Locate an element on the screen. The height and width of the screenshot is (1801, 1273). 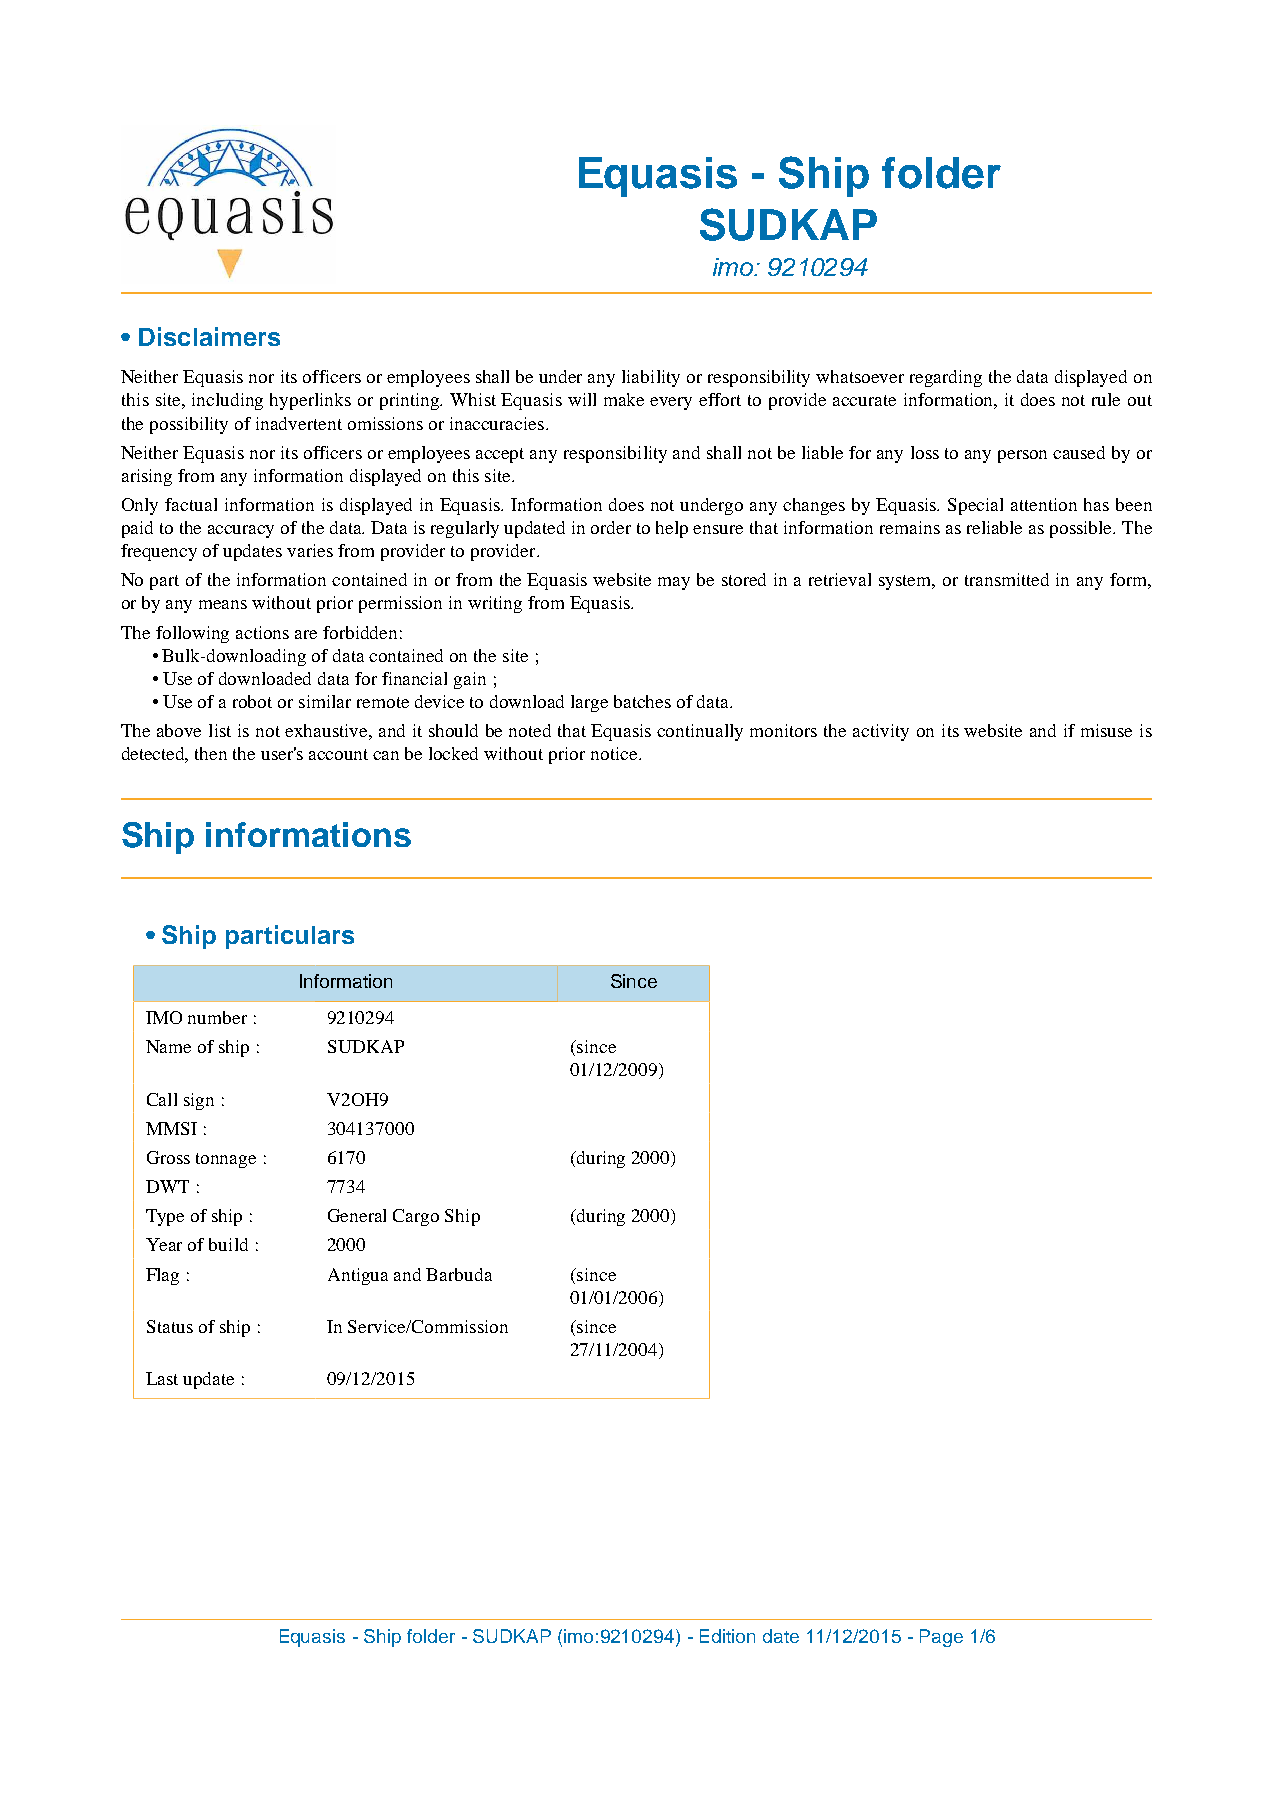
tonnage is located at coordinates (226, 1160).
